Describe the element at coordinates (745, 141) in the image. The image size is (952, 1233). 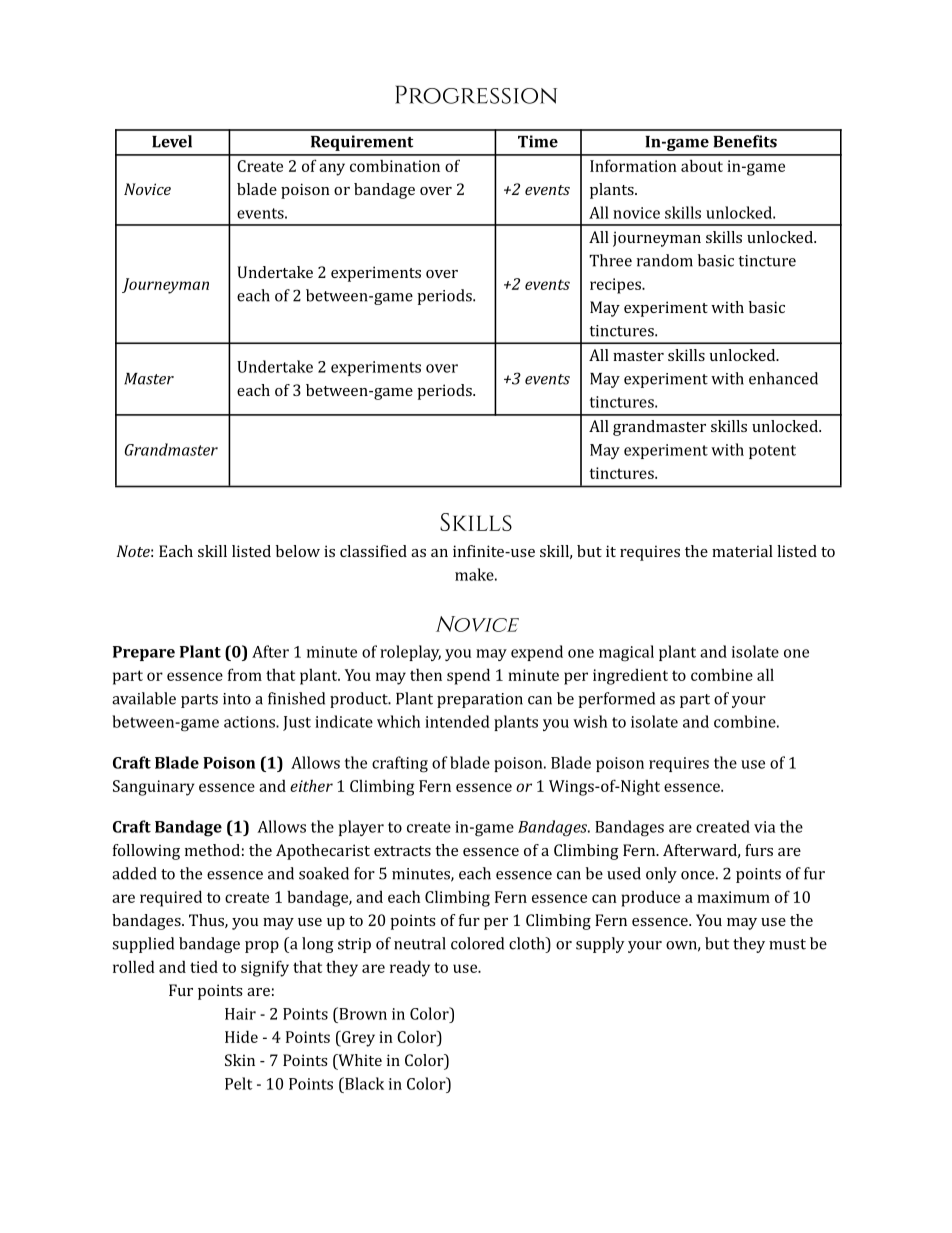
I see `Benefits` at that location.
